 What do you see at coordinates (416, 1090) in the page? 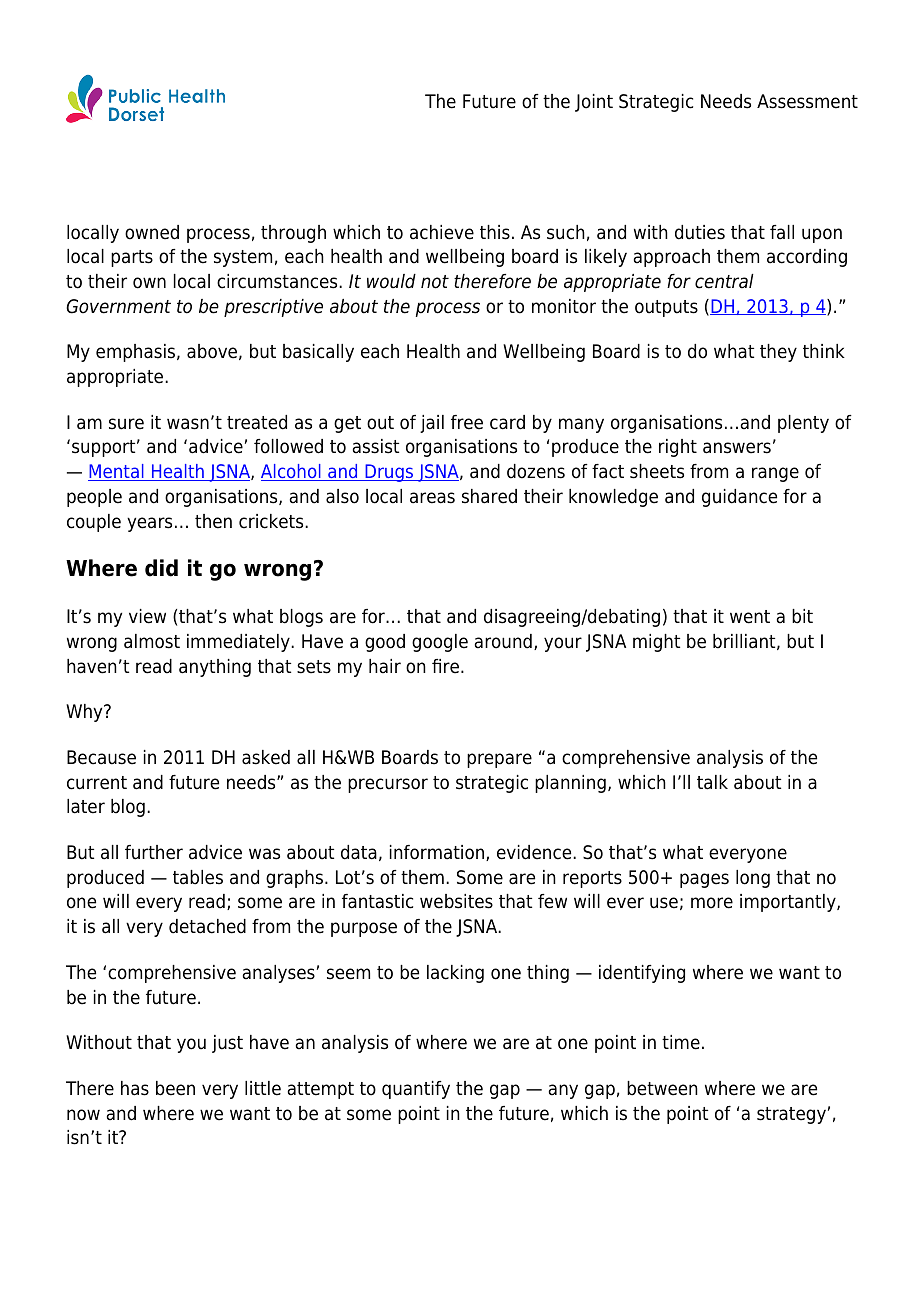
I see `quantify` at bounding box center [416, 1090].
